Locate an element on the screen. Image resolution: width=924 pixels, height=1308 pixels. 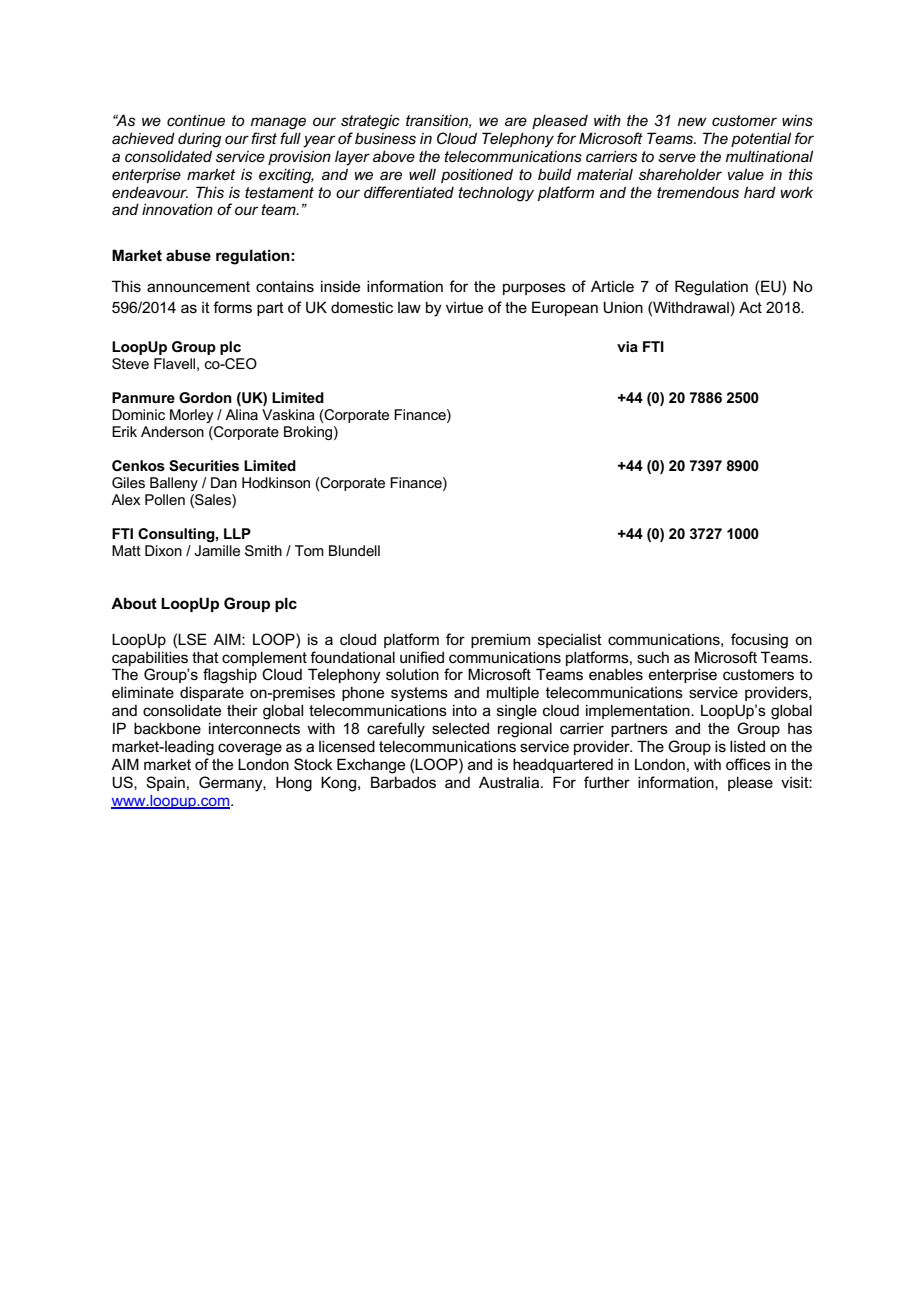
LSE is located at coordinates (192, 639).
